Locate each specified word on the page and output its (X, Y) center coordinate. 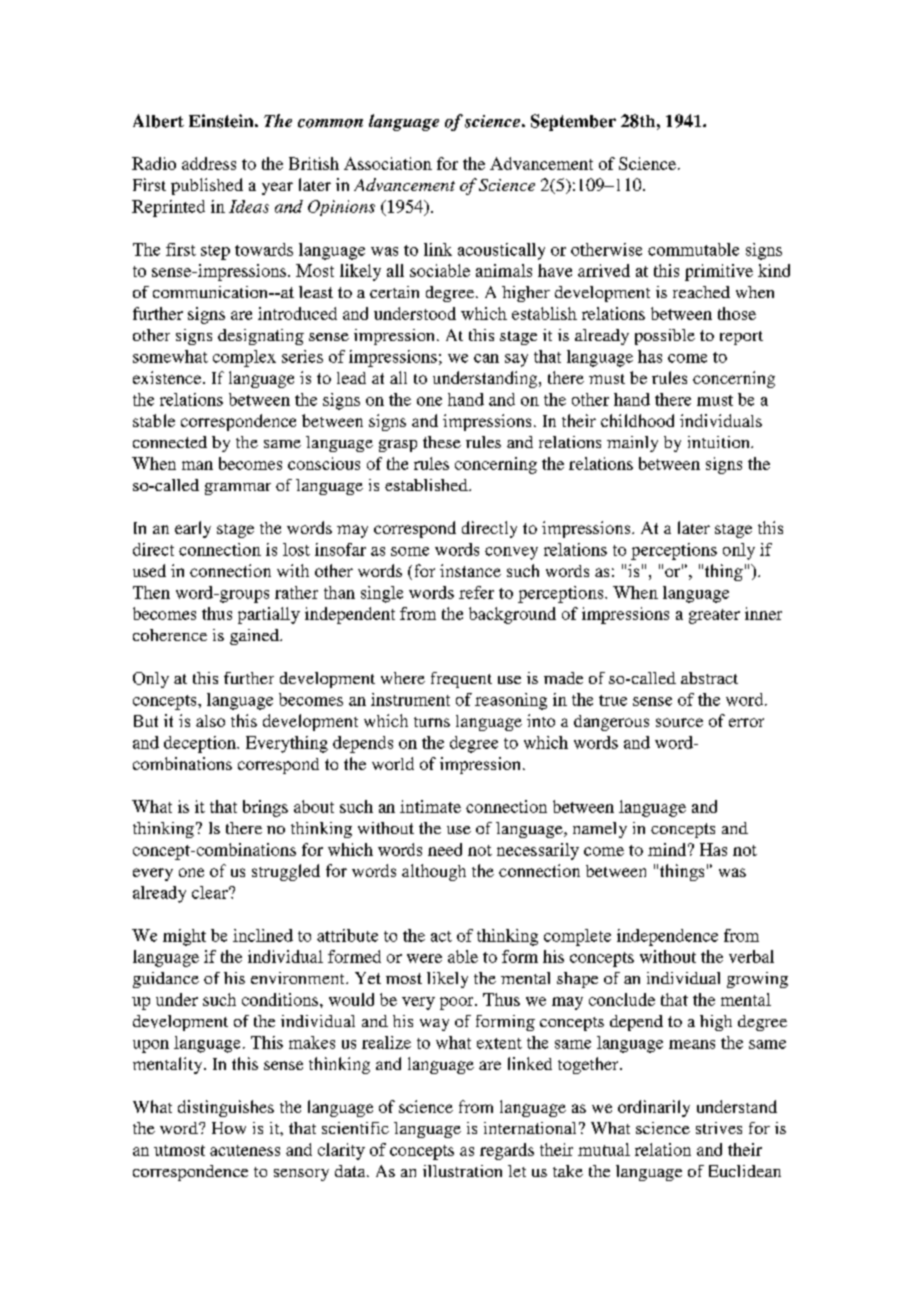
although (434, 872)
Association (388, 163)
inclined (263, 935)
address (209, 163)
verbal (751, 956)
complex (244, 358)
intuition (720, 442)
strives (719, 1128)
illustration (462, 1171)
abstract (709, 678)
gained (255, 637)
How (229, 1128)
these (442, 442)
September (573, 122)
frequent (461, 680)
